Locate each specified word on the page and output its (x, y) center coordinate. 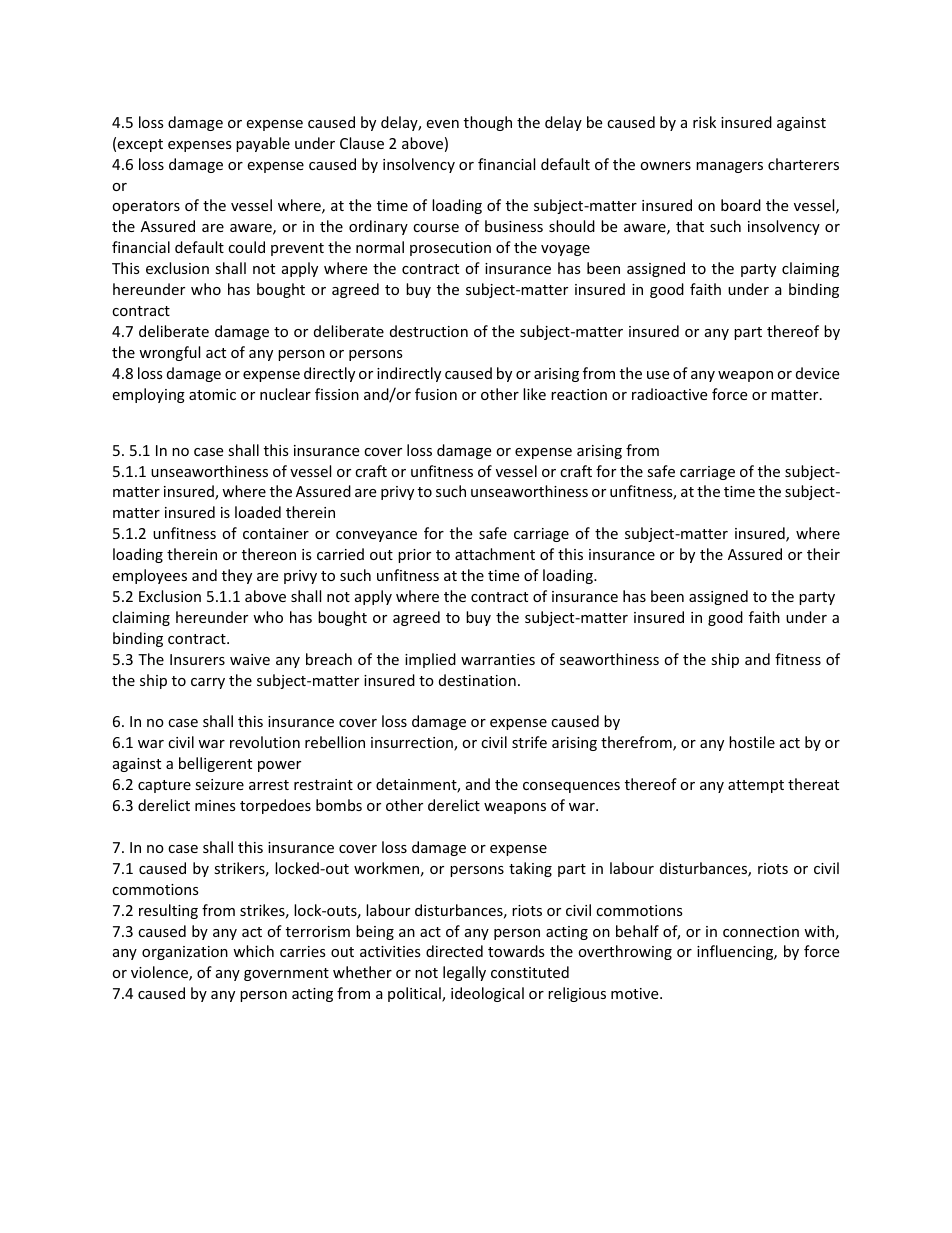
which (253, 951)
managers (729, 167)
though (488, 123)
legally (464, 973)
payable (263, 144)
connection (761, 931)
